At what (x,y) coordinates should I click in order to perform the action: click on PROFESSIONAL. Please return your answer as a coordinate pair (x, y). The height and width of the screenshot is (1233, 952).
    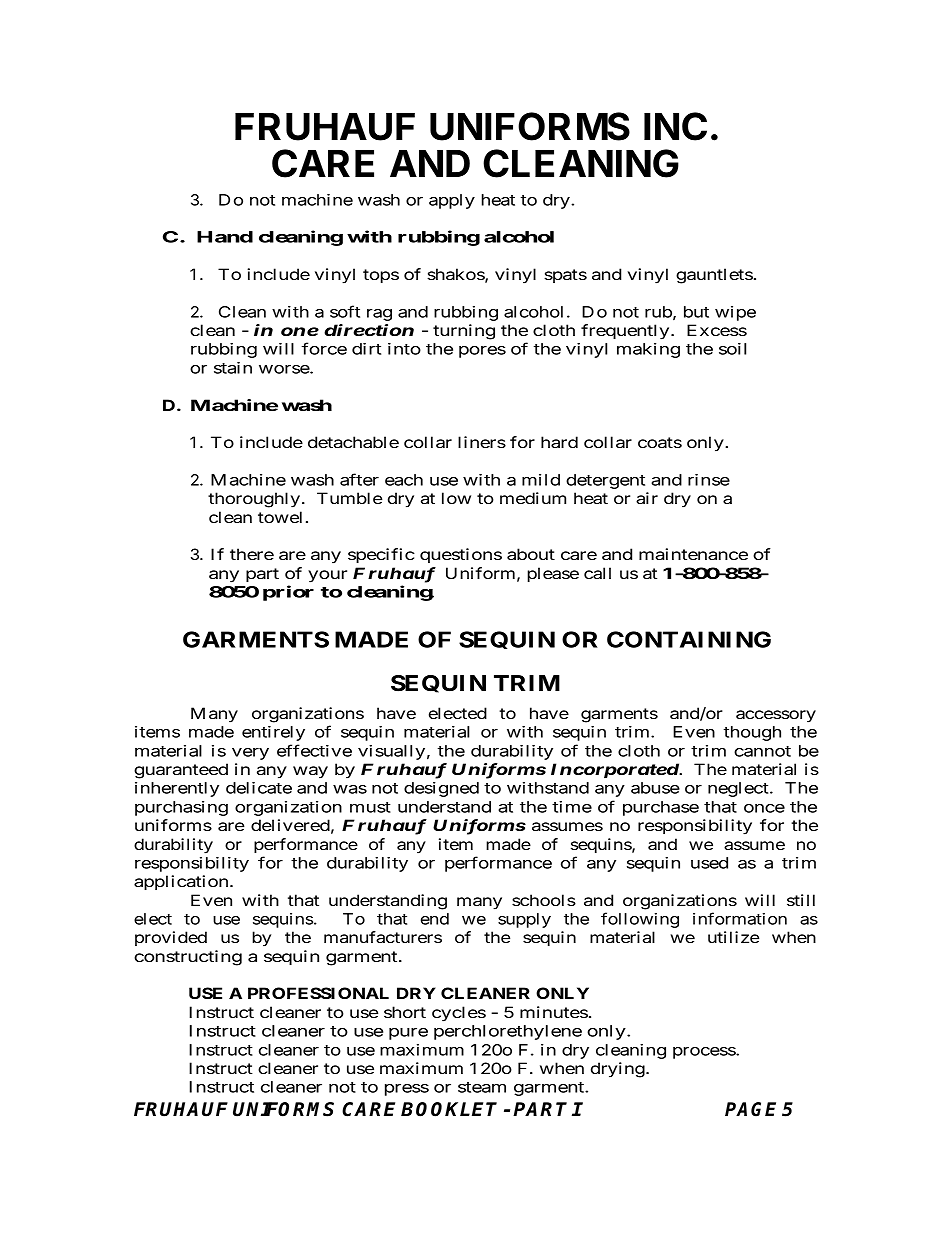
    Looking at the image, I should click on (318, 993).
